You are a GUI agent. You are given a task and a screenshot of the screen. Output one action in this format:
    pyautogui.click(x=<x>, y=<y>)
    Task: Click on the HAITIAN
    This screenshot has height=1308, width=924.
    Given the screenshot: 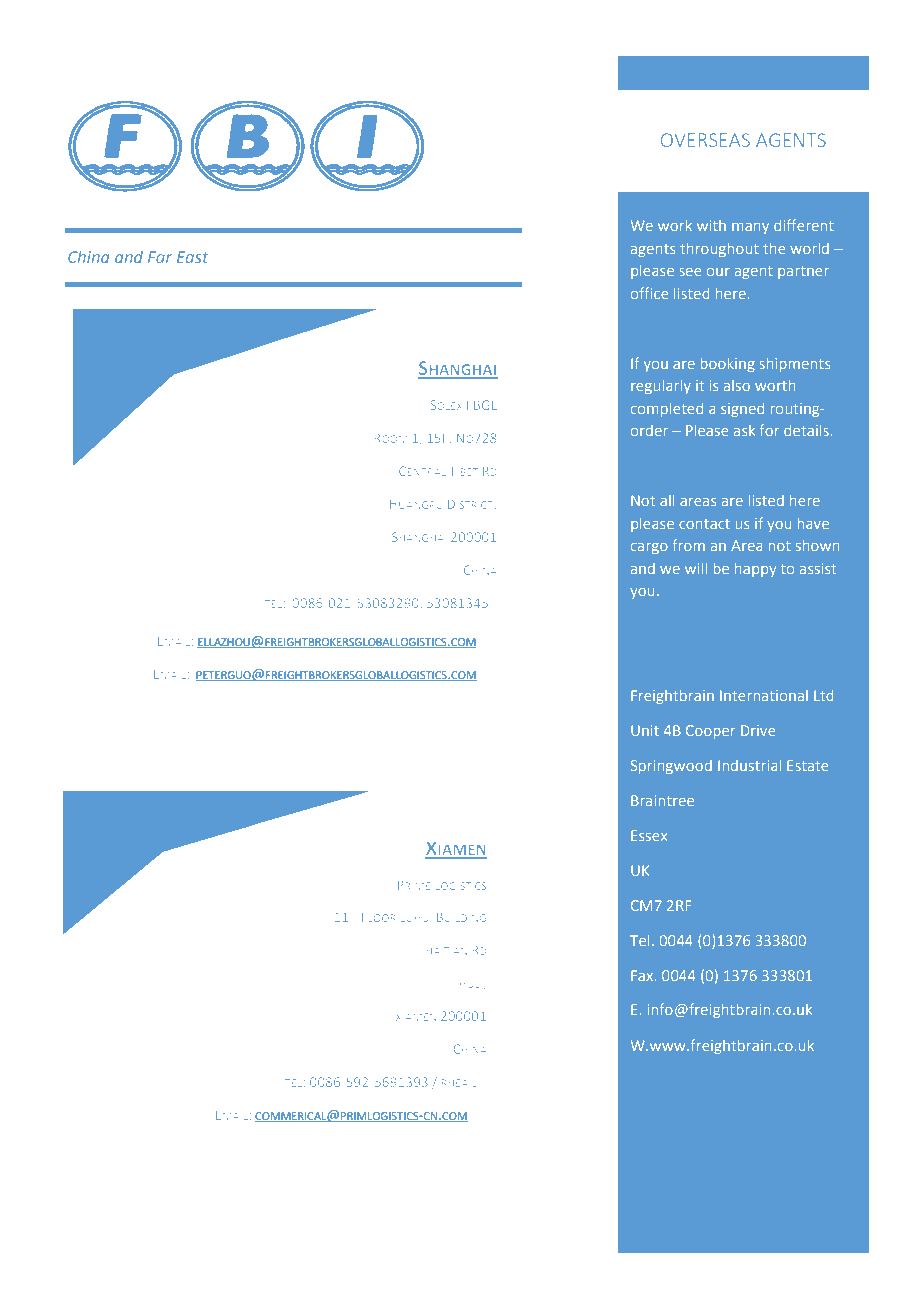 What is the action you would take?
    pyautogui.click(x=446, y=951)
